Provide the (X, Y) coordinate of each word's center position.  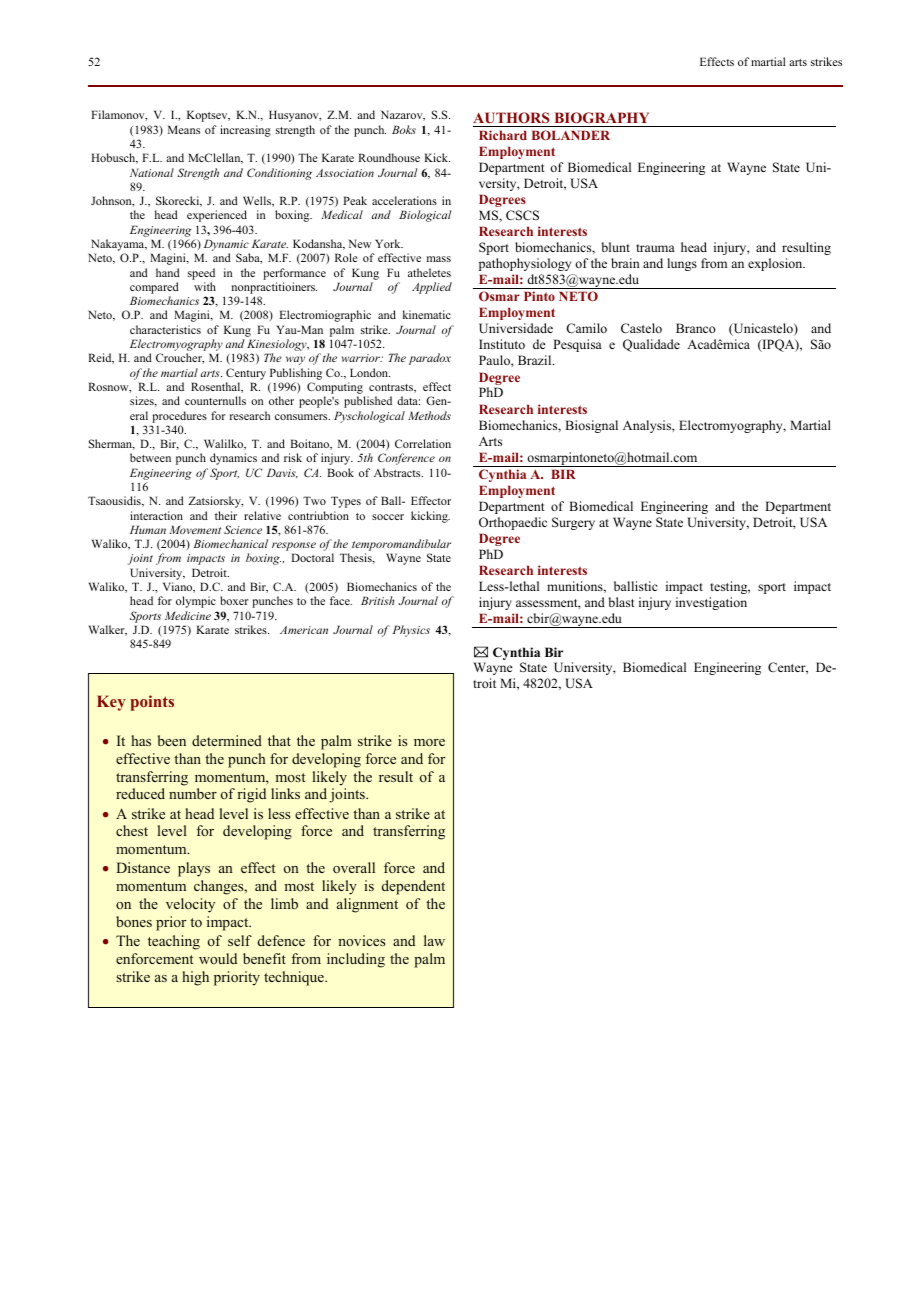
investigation (711, 603)
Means (184, 129)
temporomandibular (401, 546)
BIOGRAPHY (602, 118)
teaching (174, 942)
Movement (195, 529)
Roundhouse (389, 157)
